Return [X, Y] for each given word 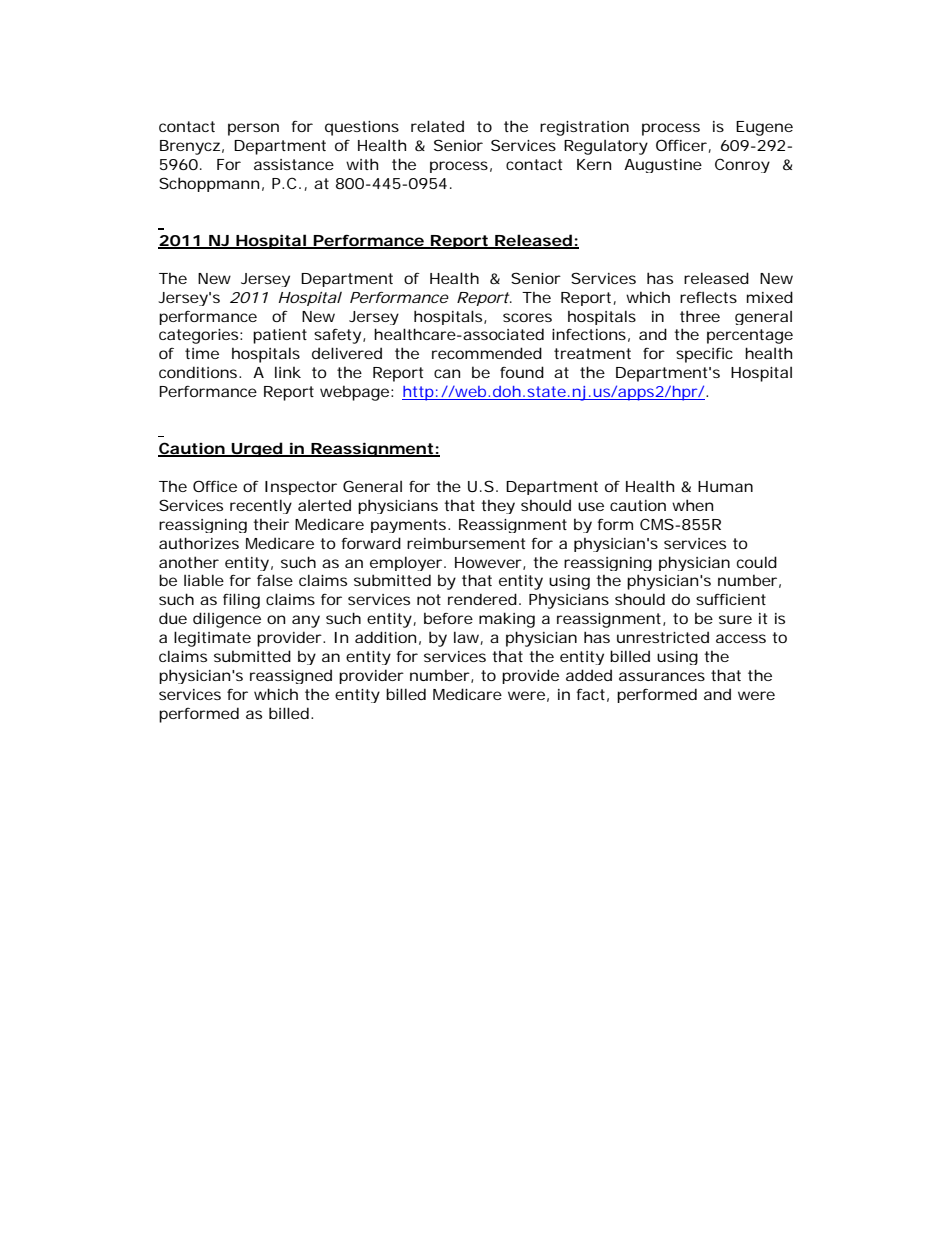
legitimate [212, 639]
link [288, 372]
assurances [662, 676]
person [253, 129]
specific [704, 355]
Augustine [663, 166]
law [468, 638]
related [437, 126]
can [447, 373]
